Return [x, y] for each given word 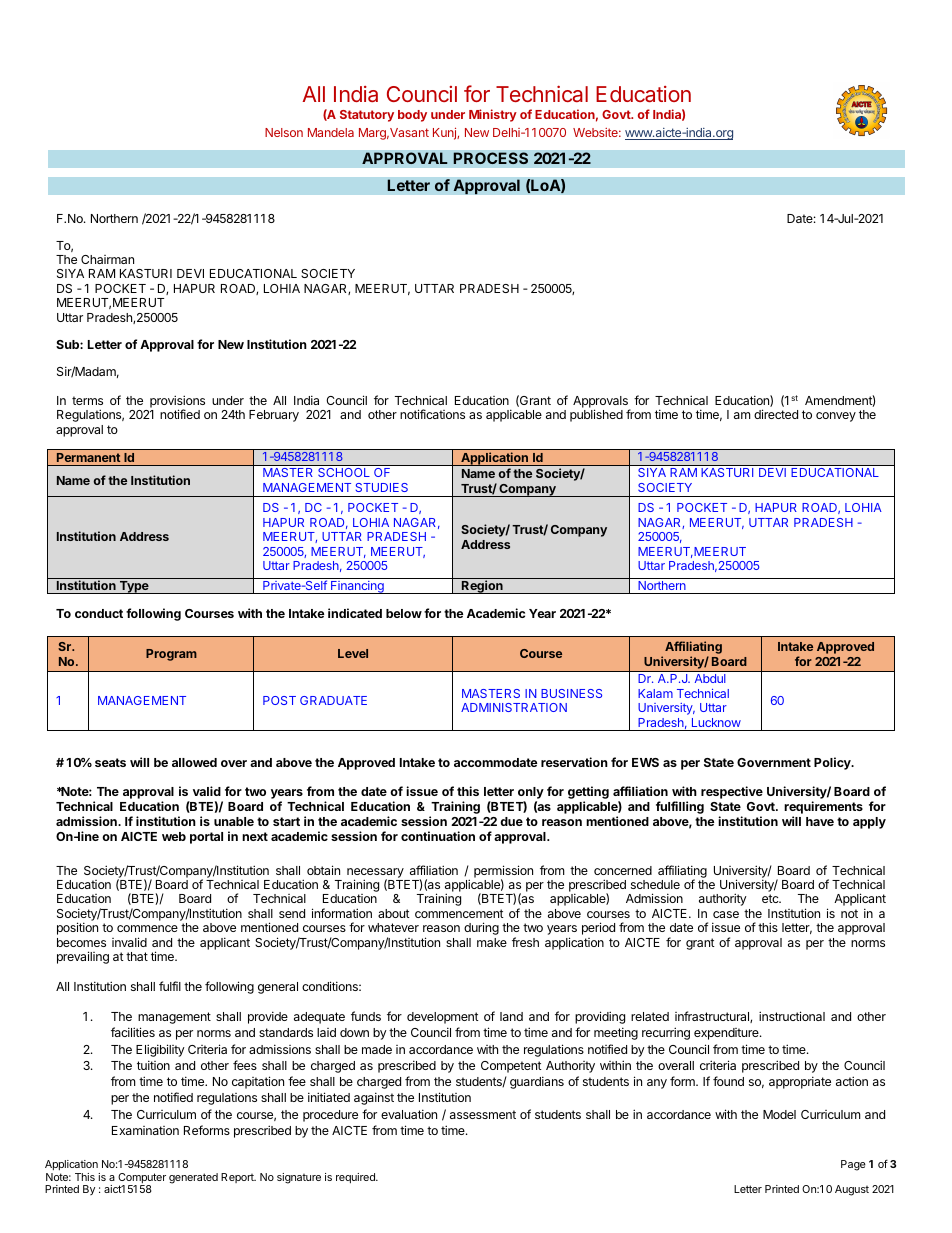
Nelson [284, 132]
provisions [177, 402]
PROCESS [490, 158]
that [137, 956]
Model [779, 1114]
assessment [483, 1114]
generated [193, 1178]
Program [171, 655]
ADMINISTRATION [514, 707]
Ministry [493, 115]
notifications [432, 414]
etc [771, 898]
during [481, 928]
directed [776, 414]
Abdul [710, 678]
